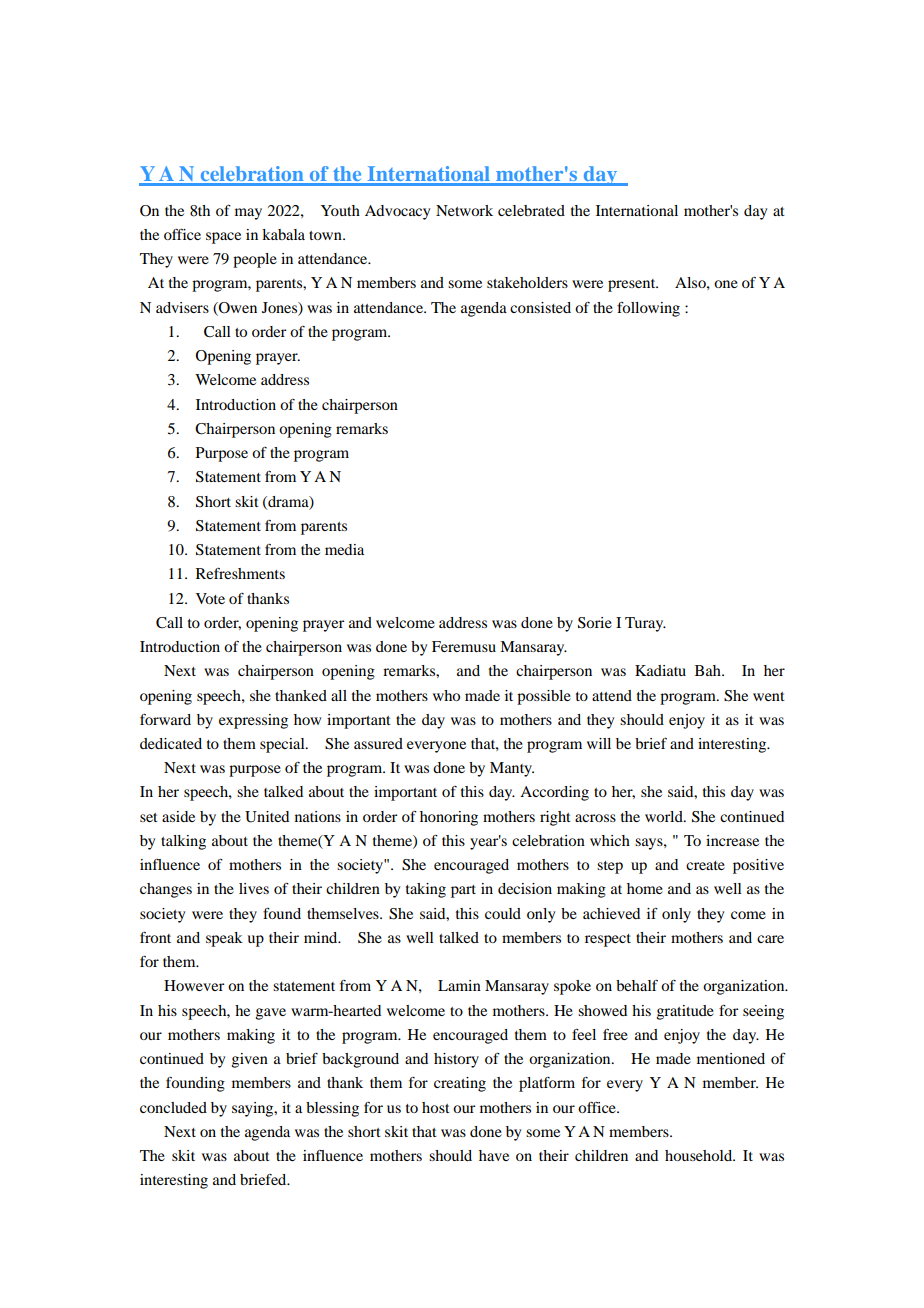 This screenshot has width=924, height=1308. I want to click on who, so click(446, 695).
